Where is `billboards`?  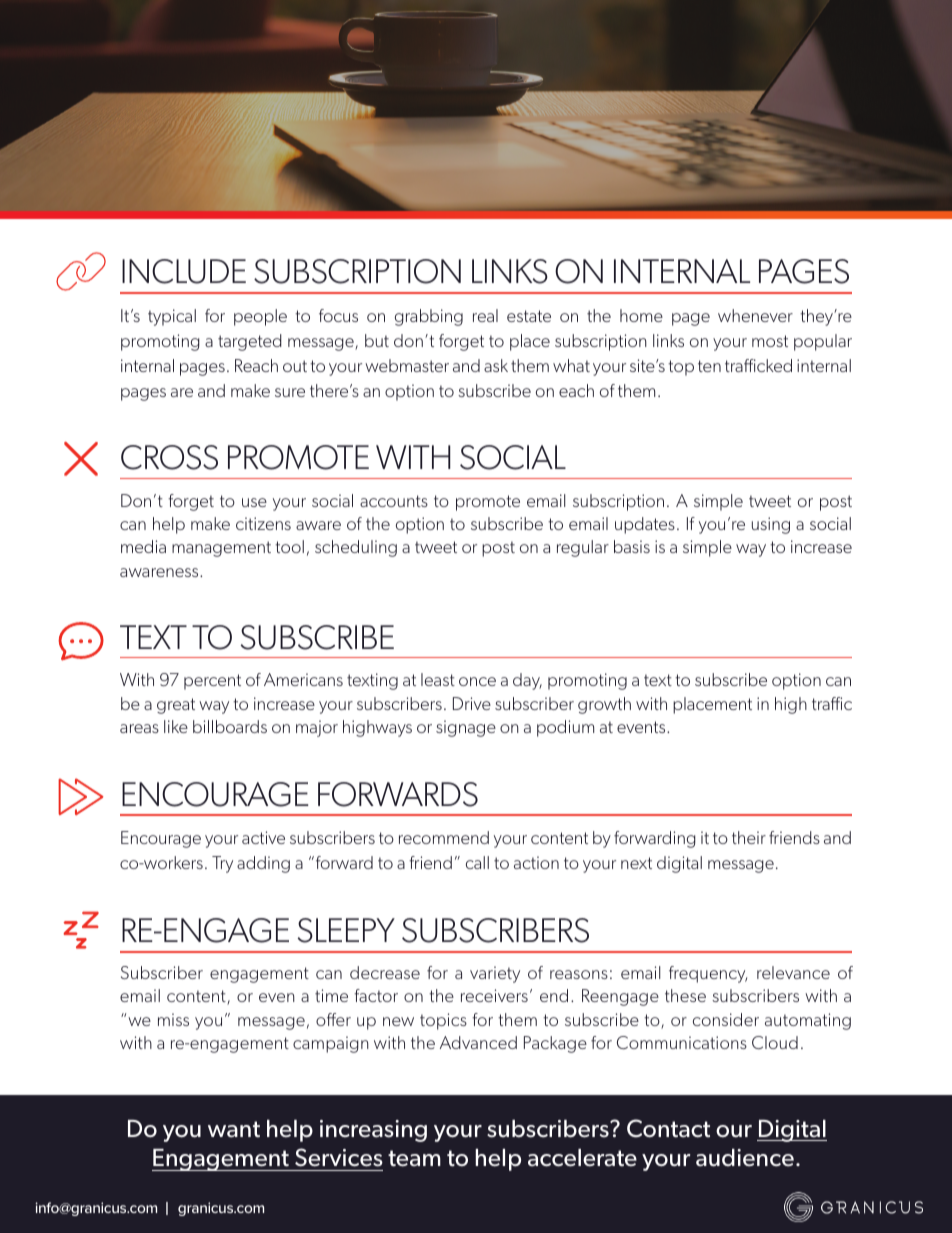 billboards is located at coordinates (230, 726).
